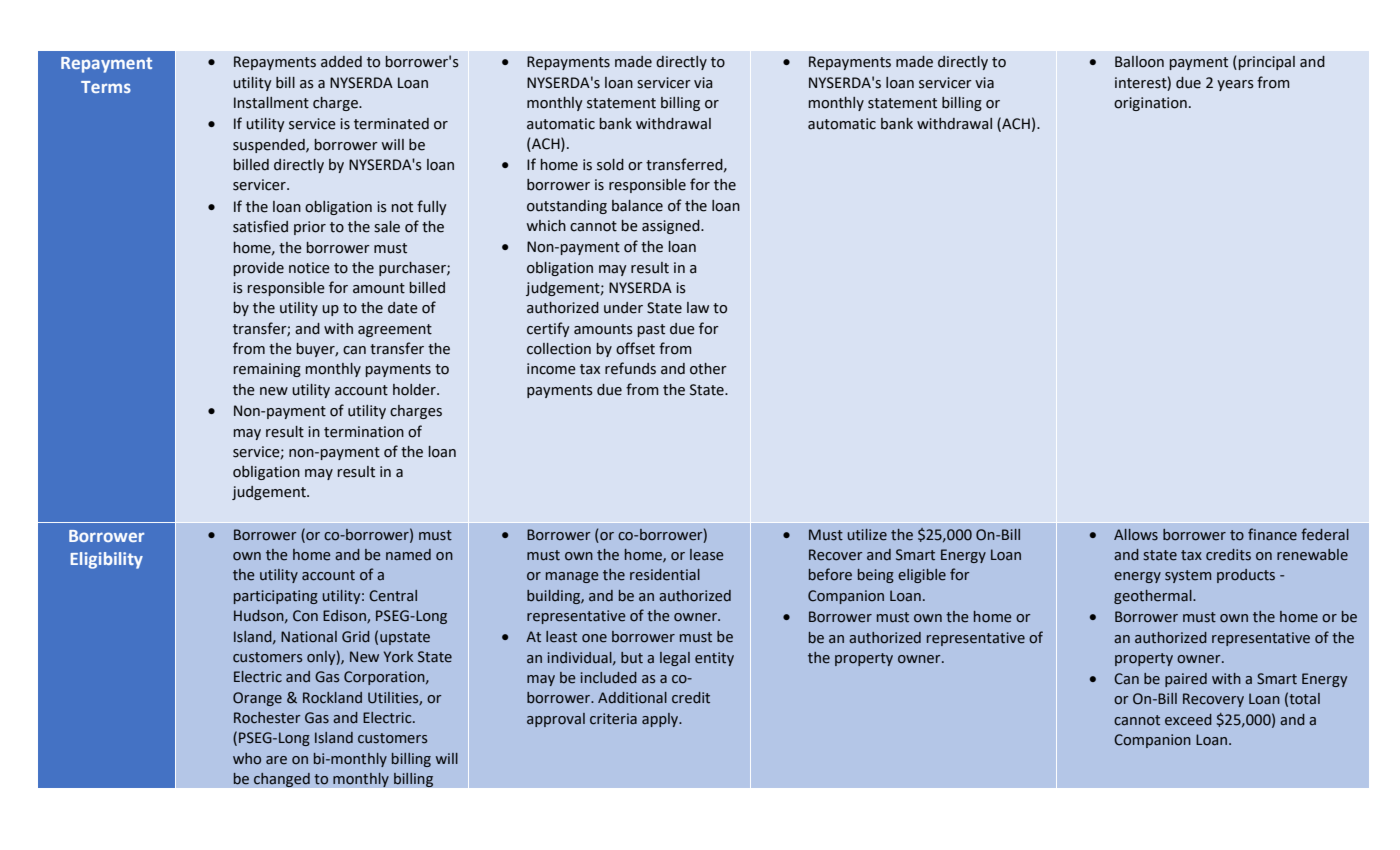  What do you see at coordinates (259, 269) in the document?
I see `provide` at bounding box center [259, 269].
